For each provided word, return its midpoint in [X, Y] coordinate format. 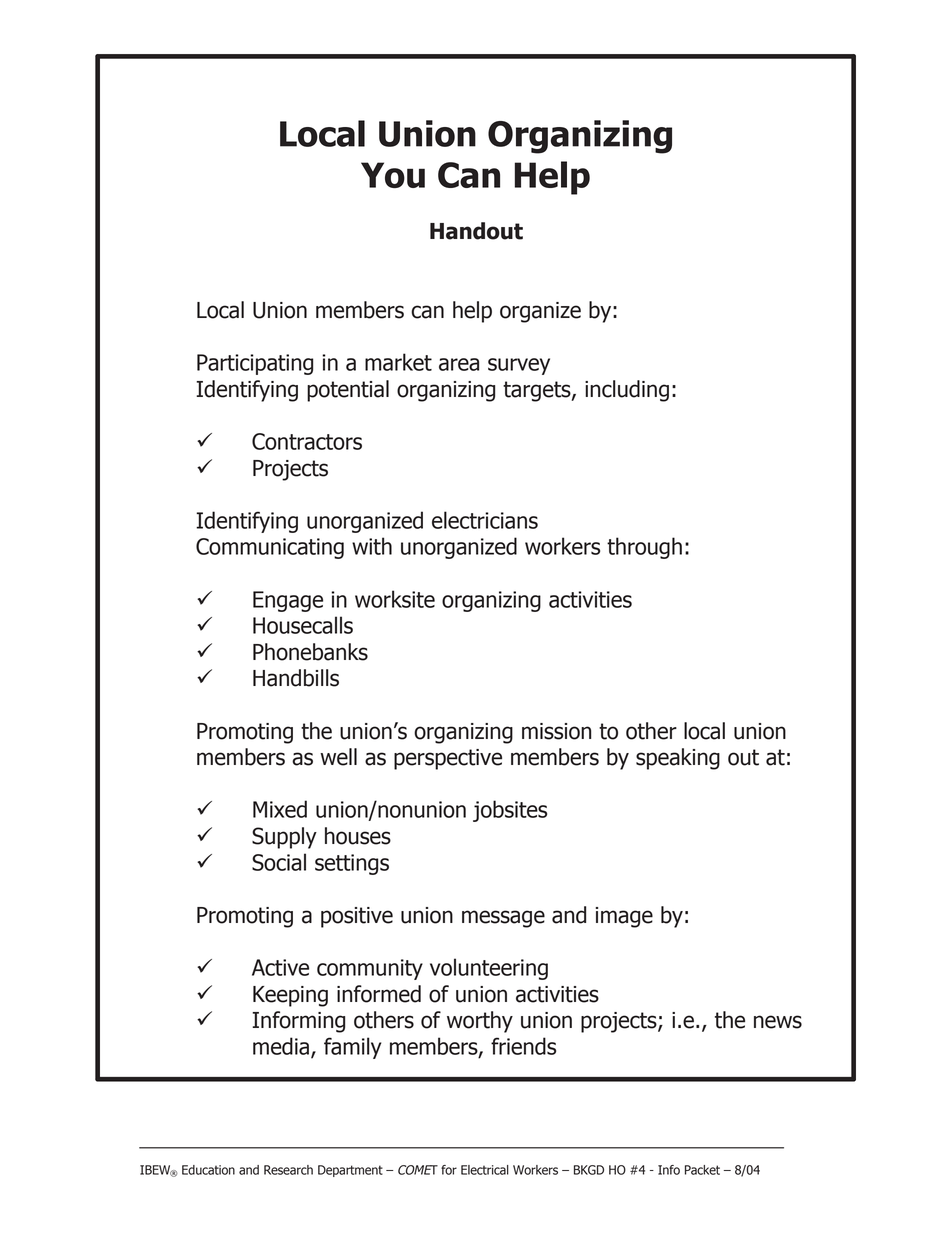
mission [556, 731]
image [624, 917]
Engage [288, 601]
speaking [678, 759]
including [627, 391]
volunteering [489, 969]
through [644, 548]
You [393, 175]
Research [288, 1170]
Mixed [280, 809]
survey [519, 366]
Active [280, 967]
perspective [448, 759]
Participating [255, 364]
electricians [485, 520]
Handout [476, 231]
